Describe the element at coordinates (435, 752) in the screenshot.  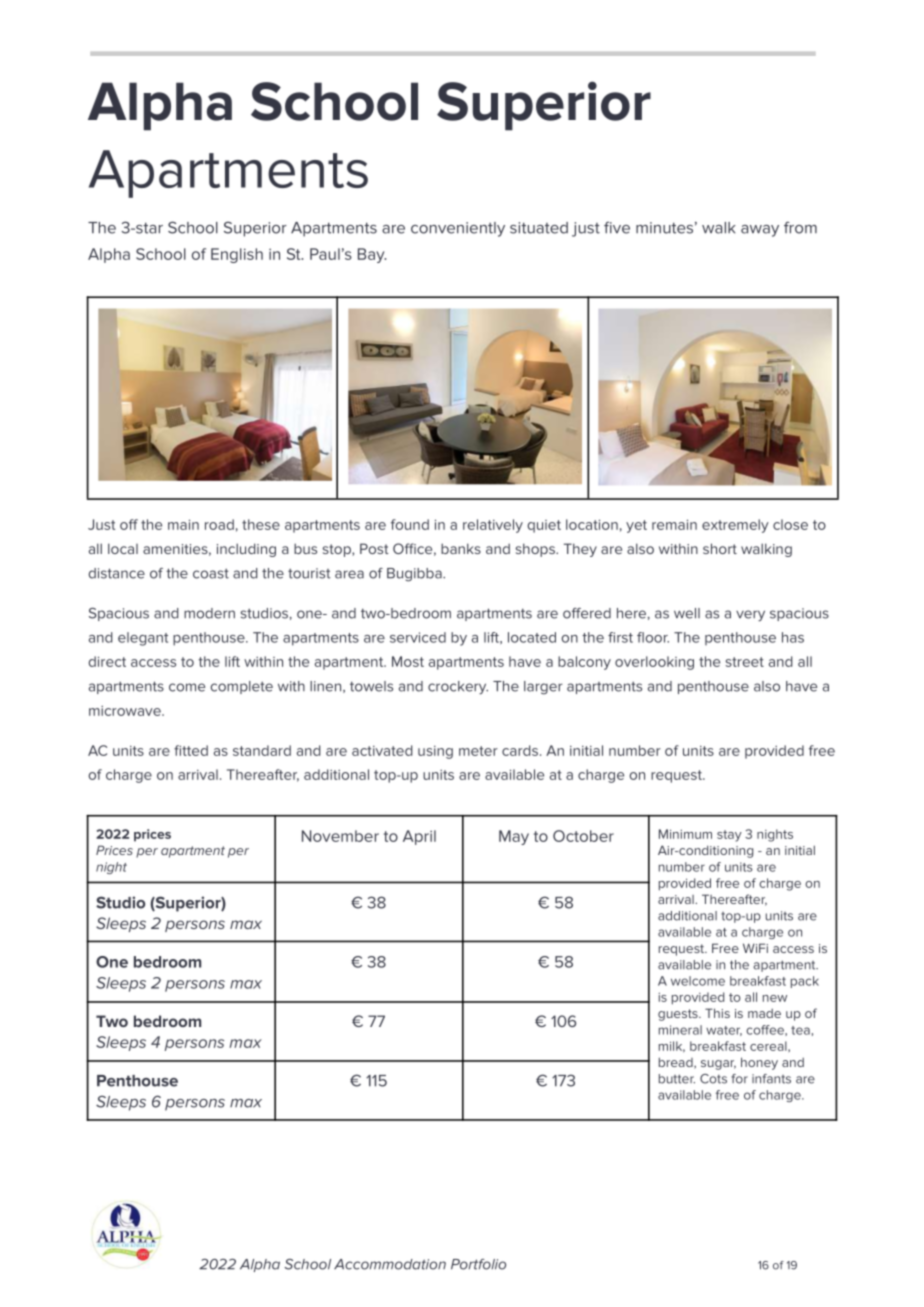
I see `using` at that location.
